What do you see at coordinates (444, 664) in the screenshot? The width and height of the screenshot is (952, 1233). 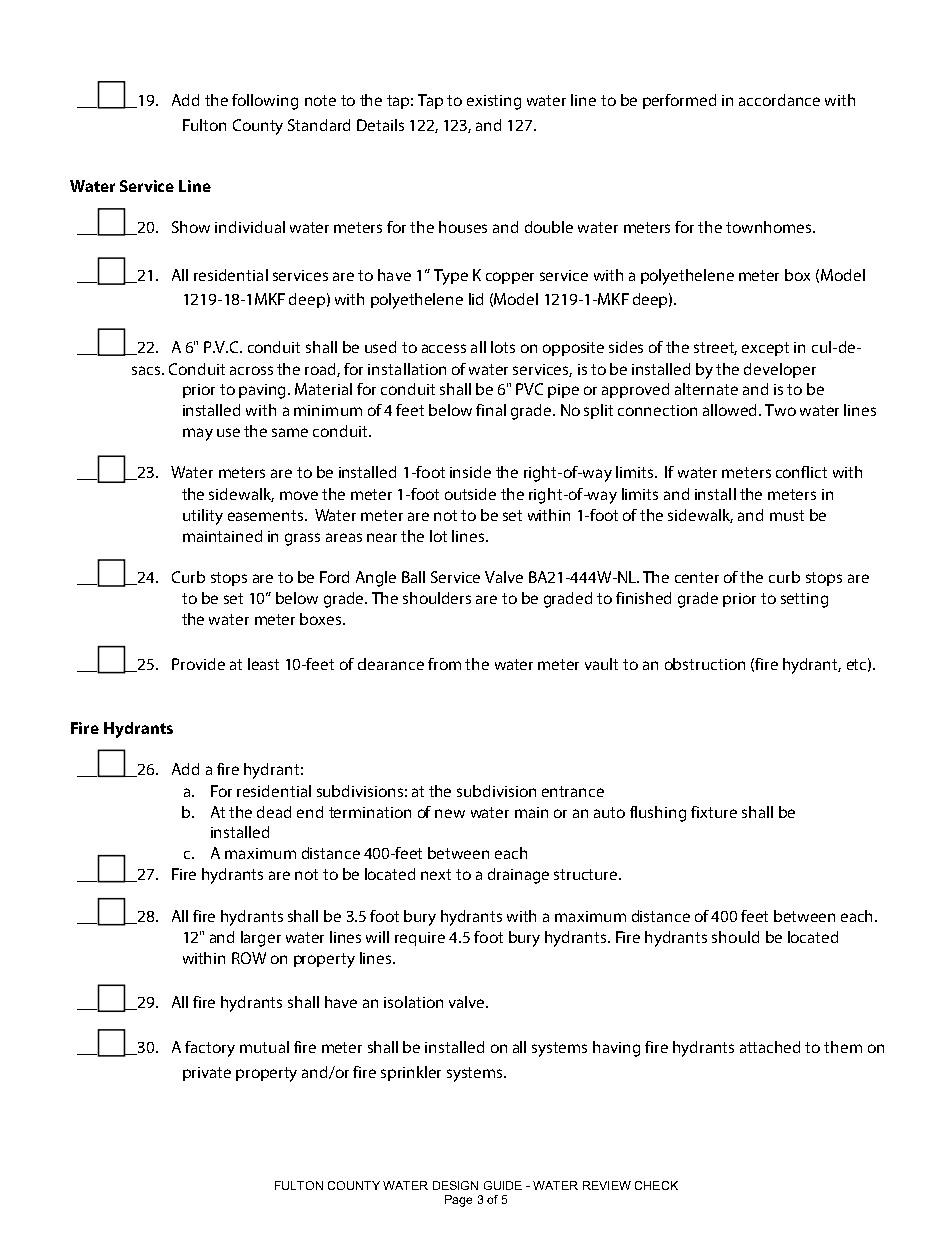 I see `from` at bounding box center [444, 664].
